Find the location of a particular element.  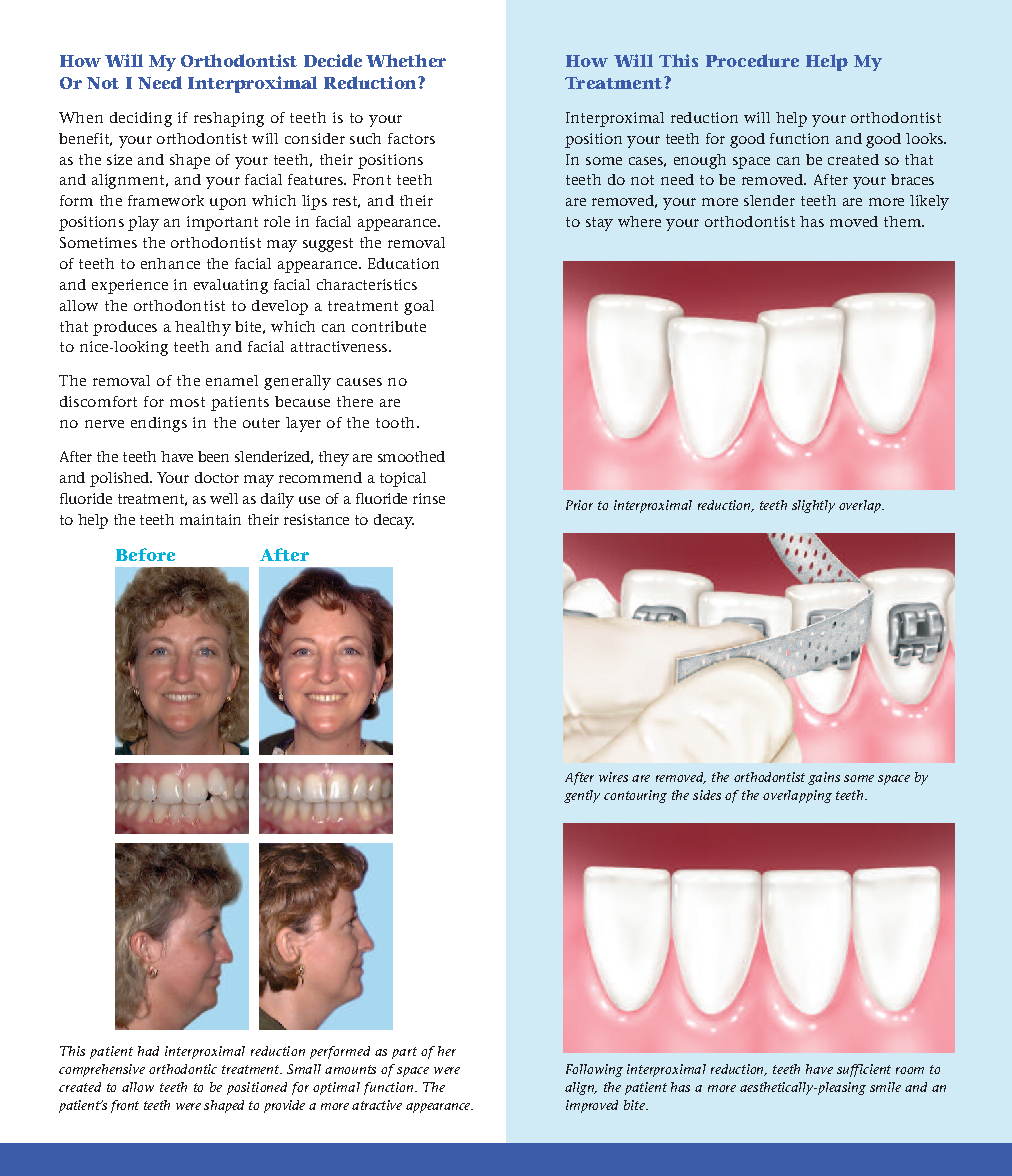

Procedure is located at coordinates (752, 60).
